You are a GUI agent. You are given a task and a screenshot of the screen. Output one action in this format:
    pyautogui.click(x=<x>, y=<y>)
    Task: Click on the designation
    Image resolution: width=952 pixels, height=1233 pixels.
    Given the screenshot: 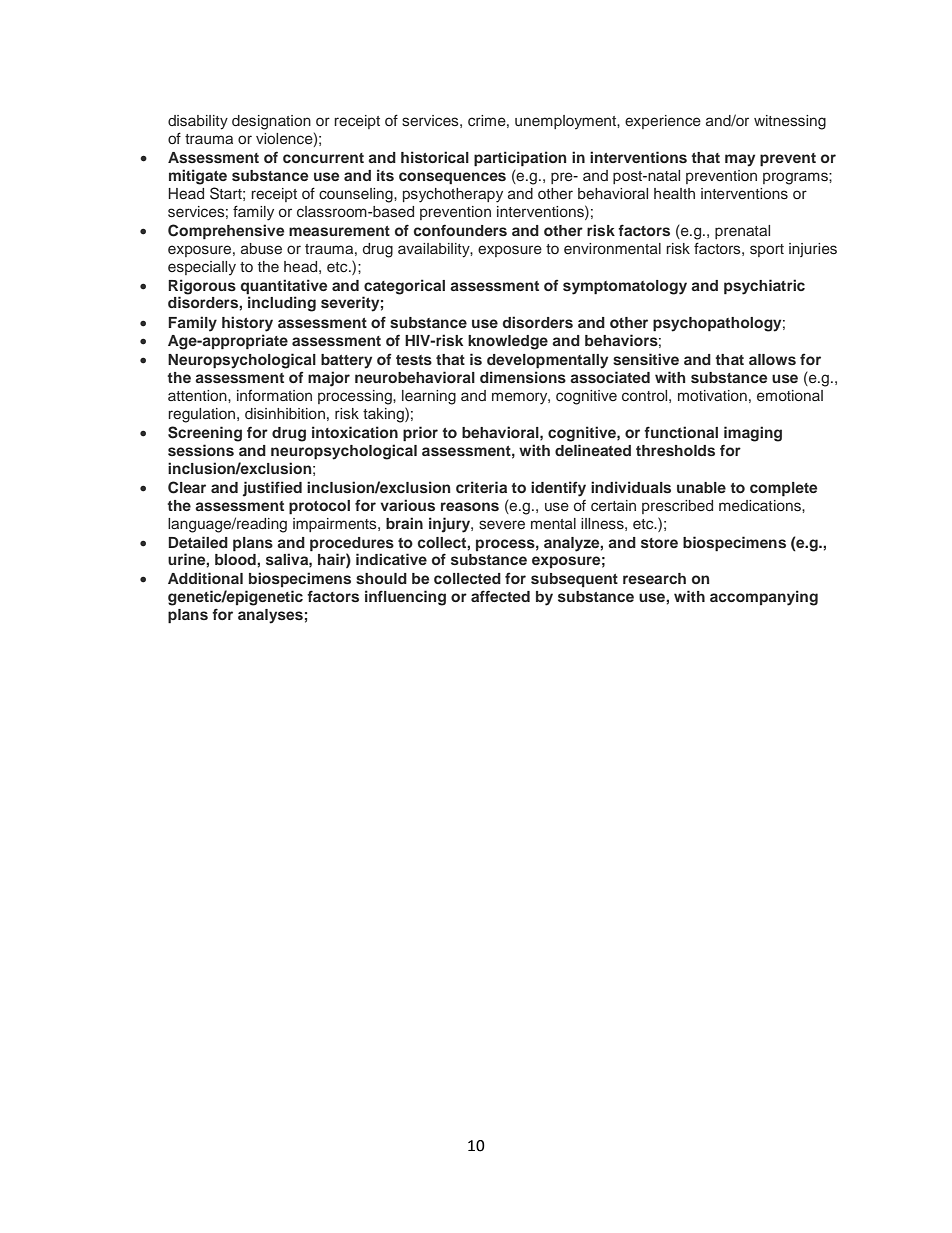 What is the action you would take?
    pyautogui.click(x=271, y=122)
